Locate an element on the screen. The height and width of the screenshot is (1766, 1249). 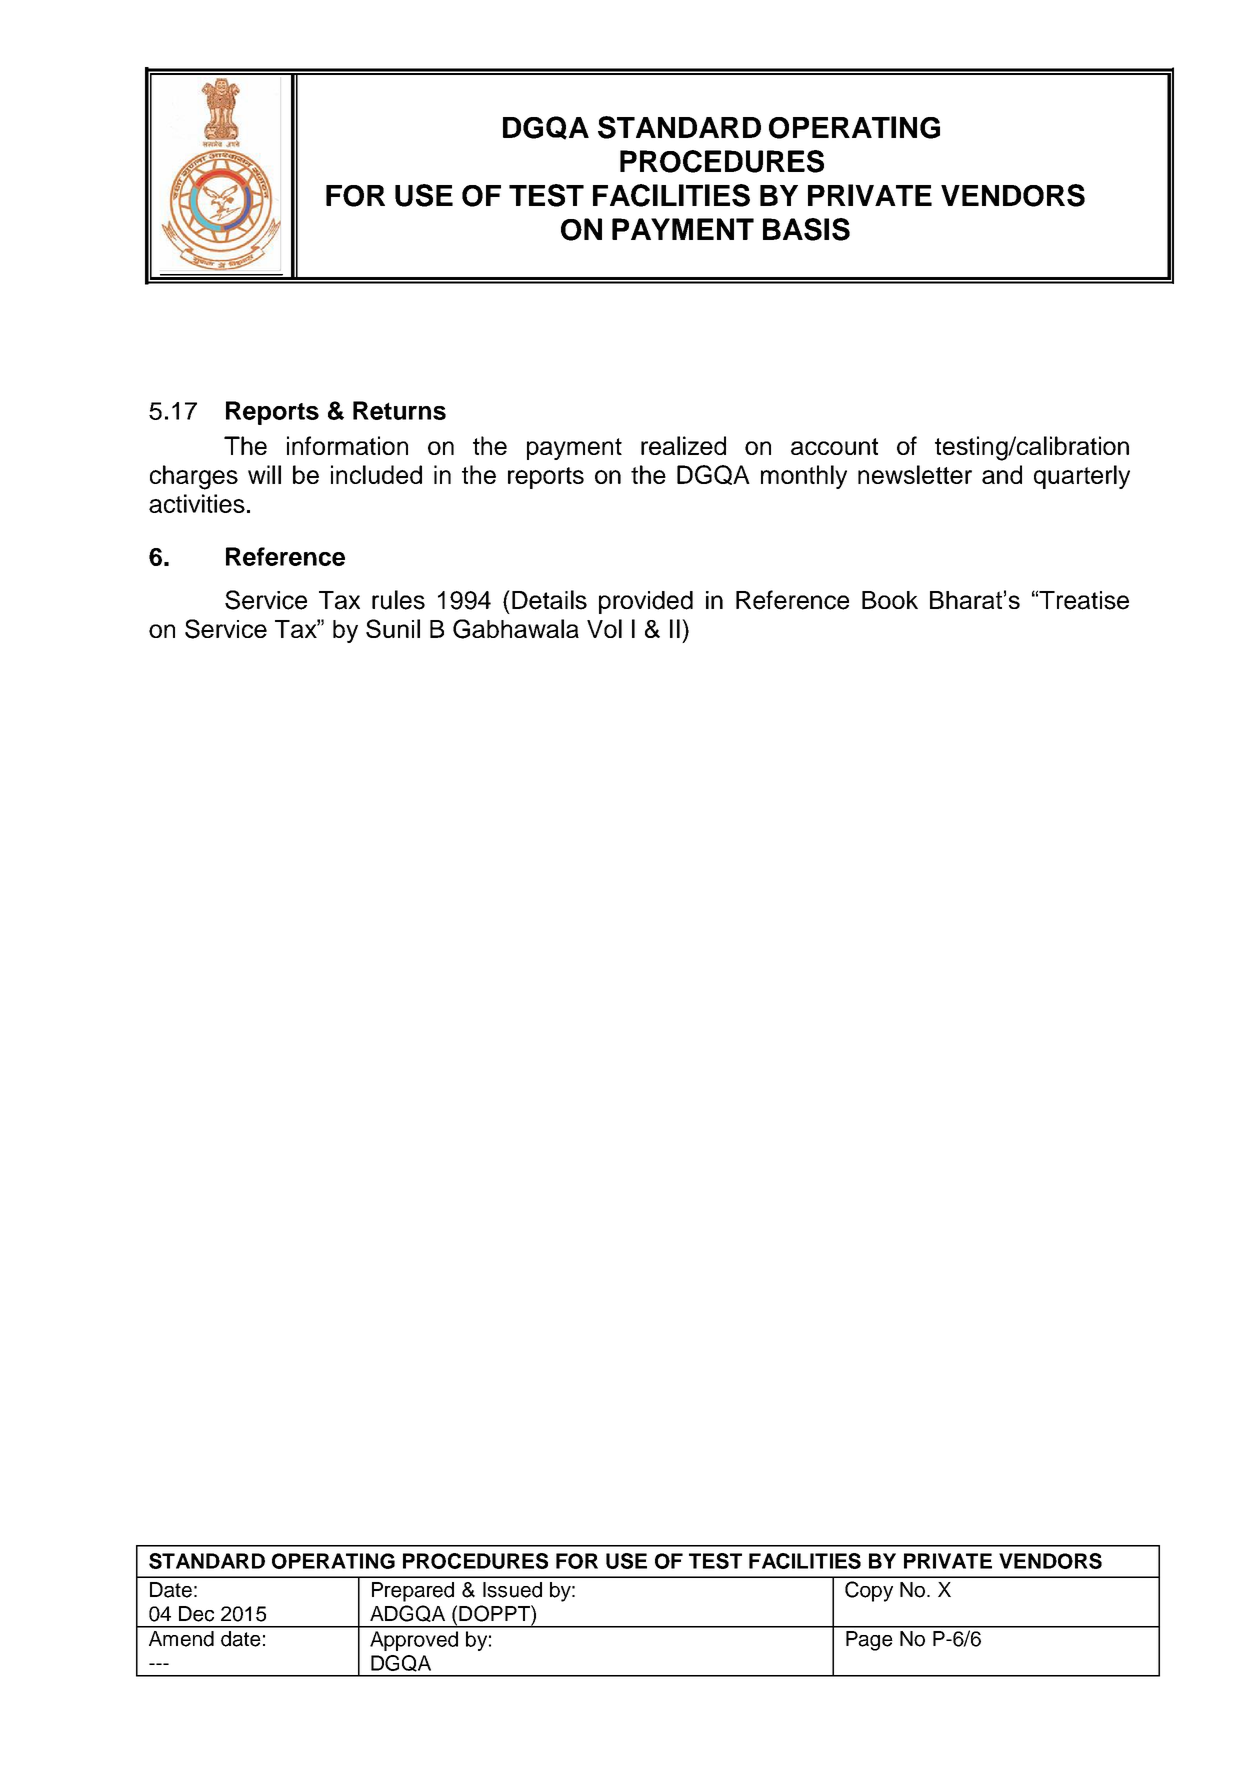
Returns is located at coordinates (399, 410).
